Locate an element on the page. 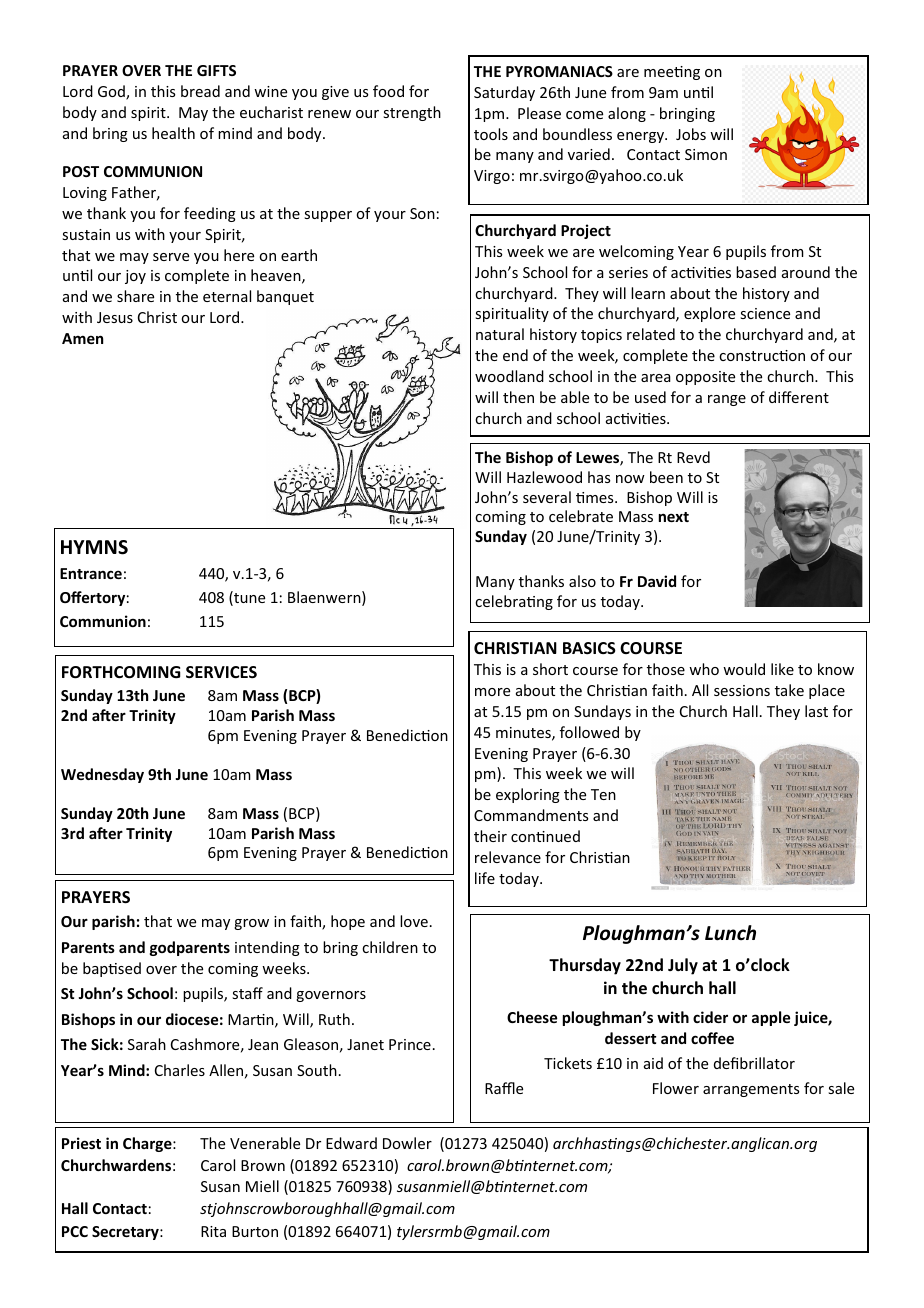 This document has width=924, height=1308. Dowler is located at coordinates (407, 1143).
